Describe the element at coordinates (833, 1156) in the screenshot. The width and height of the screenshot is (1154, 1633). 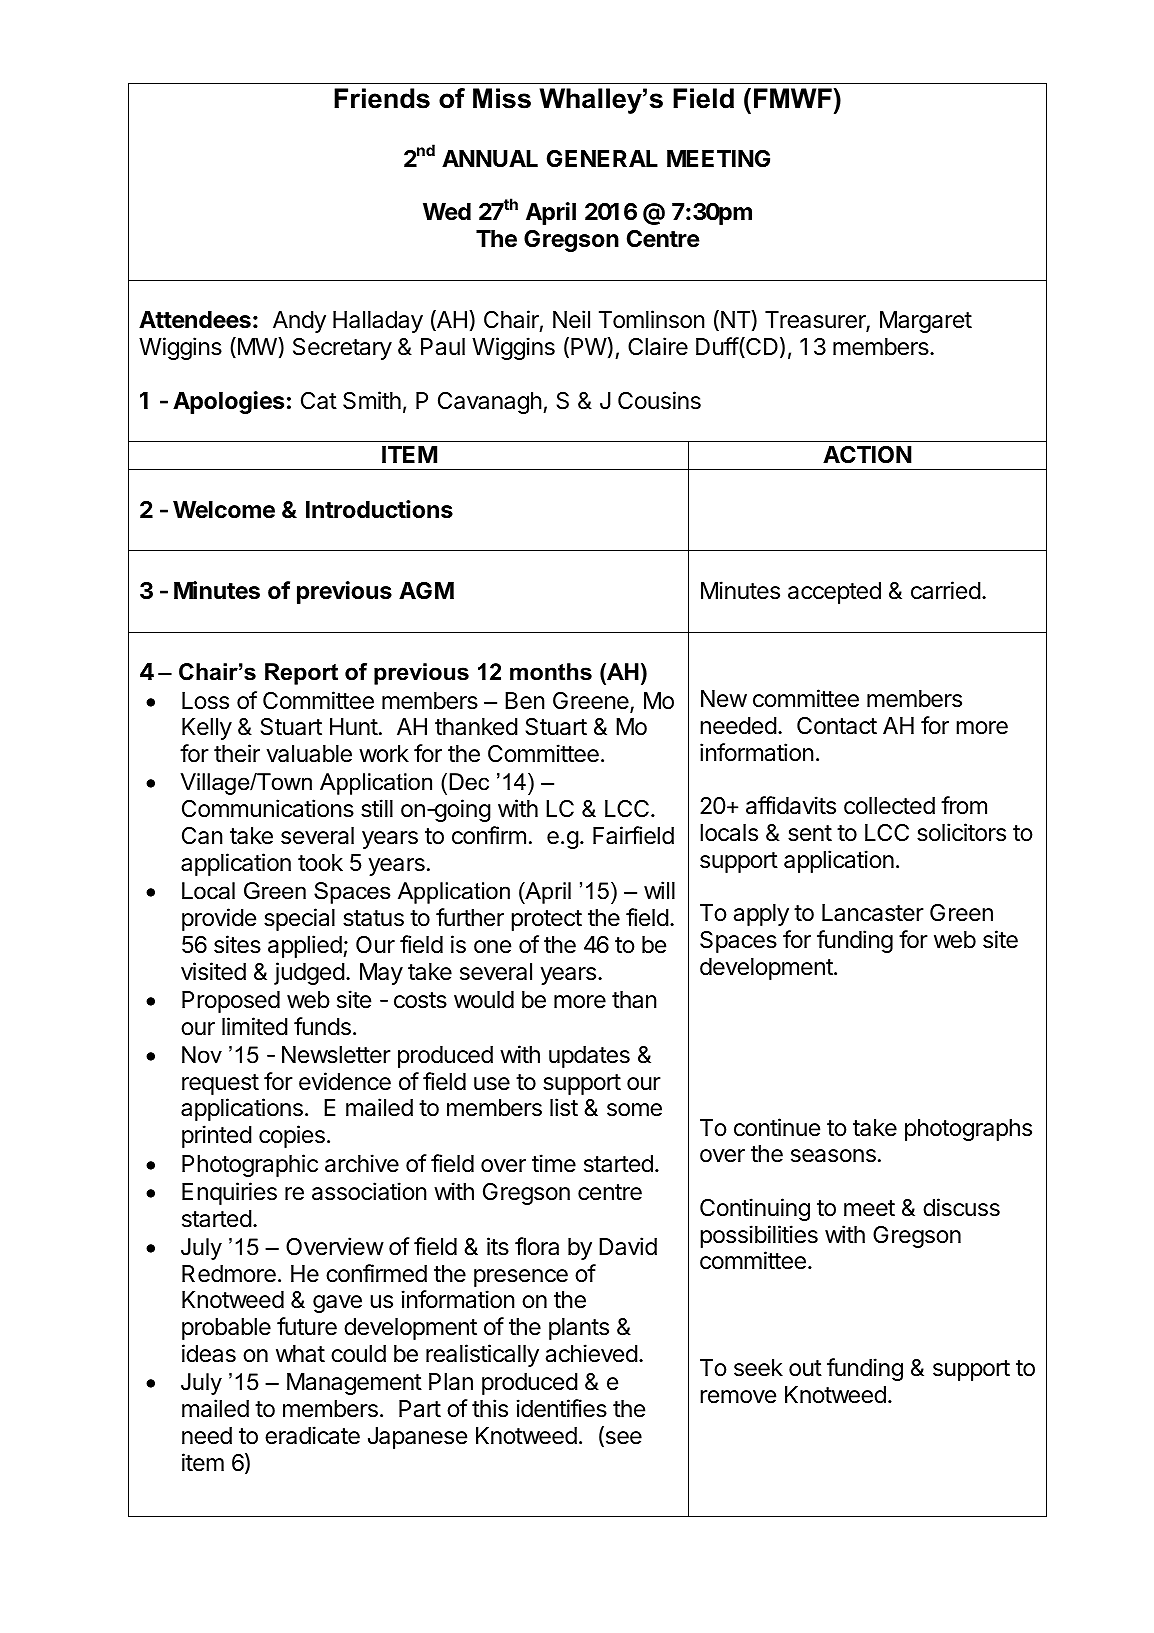
I see `seasons` at that location.
